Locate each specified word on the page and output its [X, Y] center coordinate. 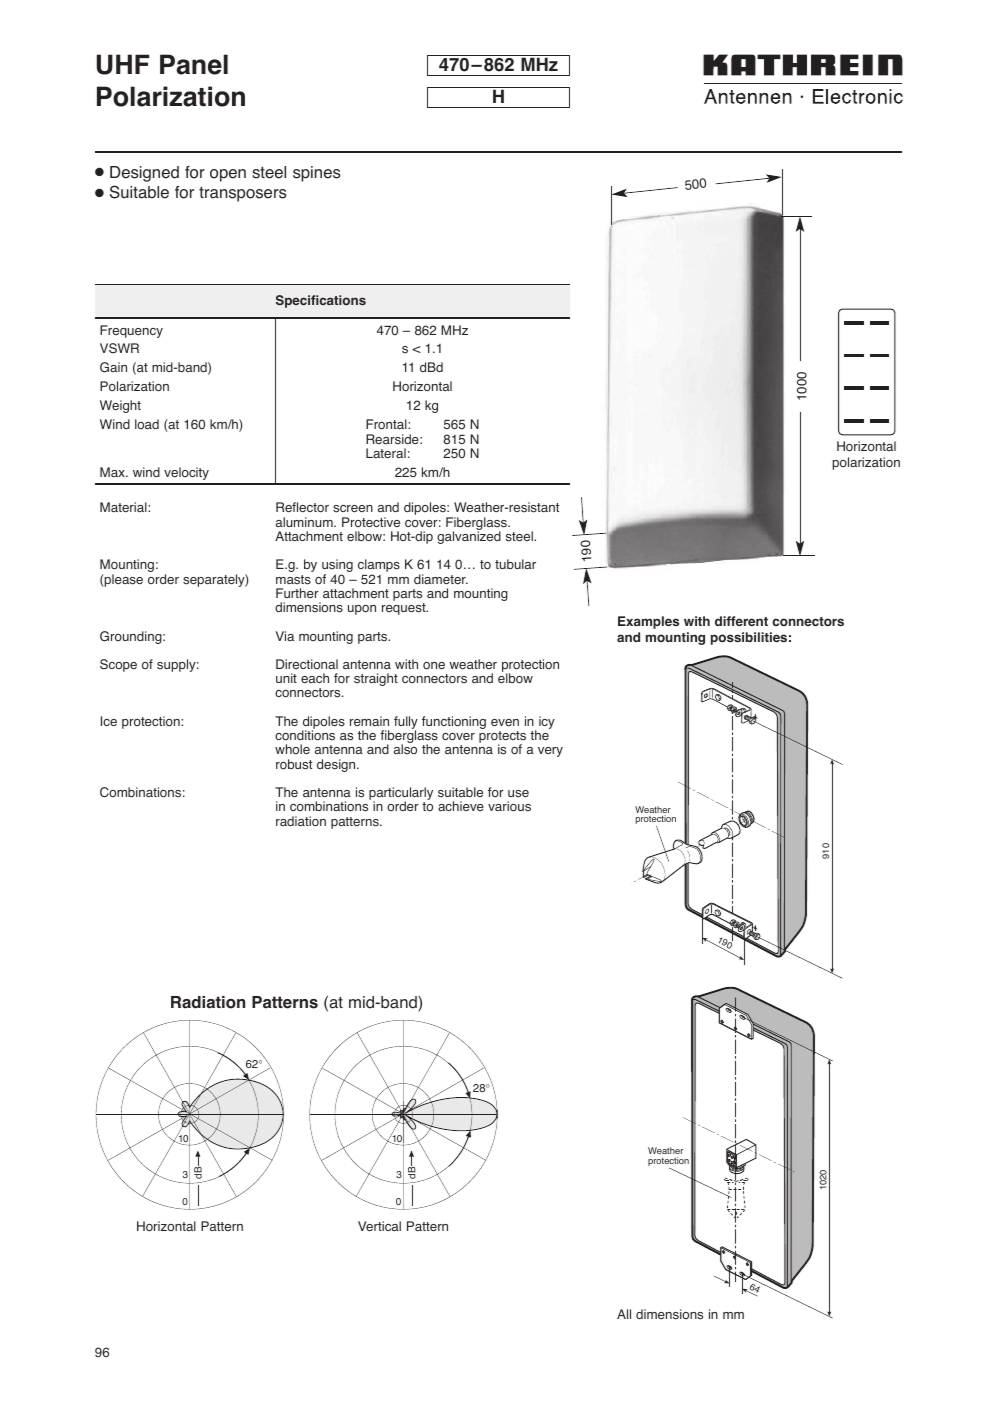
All [624, 1314]
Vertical [379, 1226]
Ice [109, 721]
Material [124, 507]
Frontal [387, 424]
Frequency [131, 331]
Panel [194, 64]
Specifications [321, 301]
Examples [648, 622]
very [550, 752]
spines [317, 174]
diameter [441, 579]
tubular [515, 564]
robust [294, 764]
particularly [401, 795]
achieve [461, 806]
